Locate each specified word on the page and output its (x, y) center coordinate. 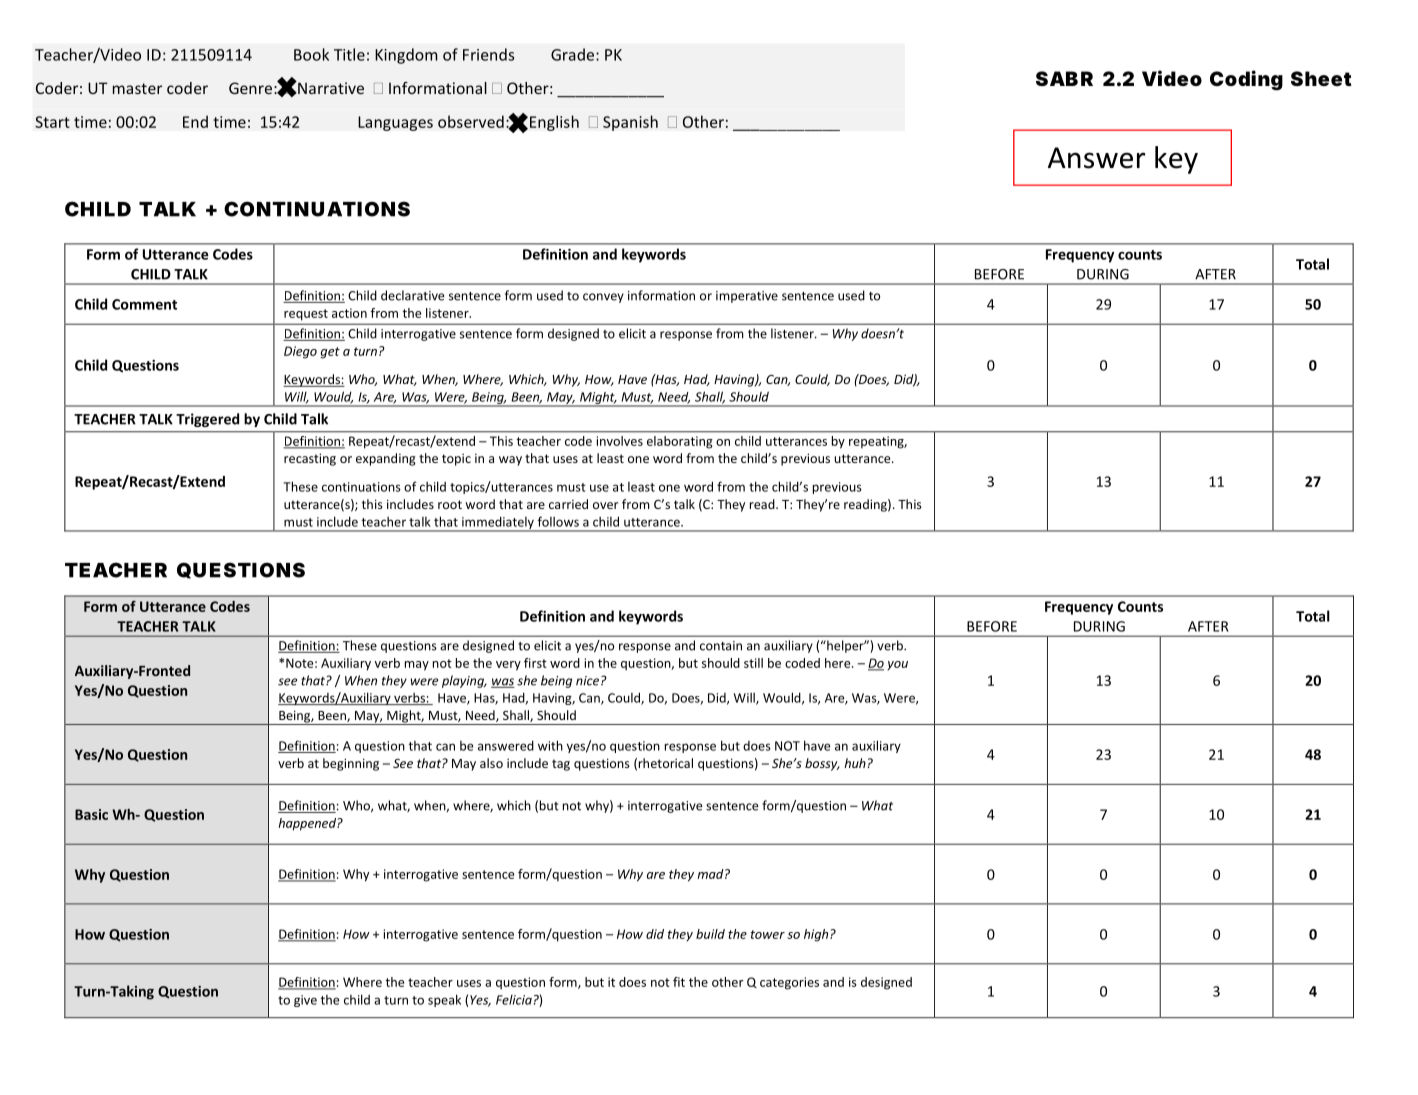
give (305, 1001)
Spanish (630, 123)
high (817, 935)
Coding (1246, 80)
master (137, 88)
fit (679, 982)
